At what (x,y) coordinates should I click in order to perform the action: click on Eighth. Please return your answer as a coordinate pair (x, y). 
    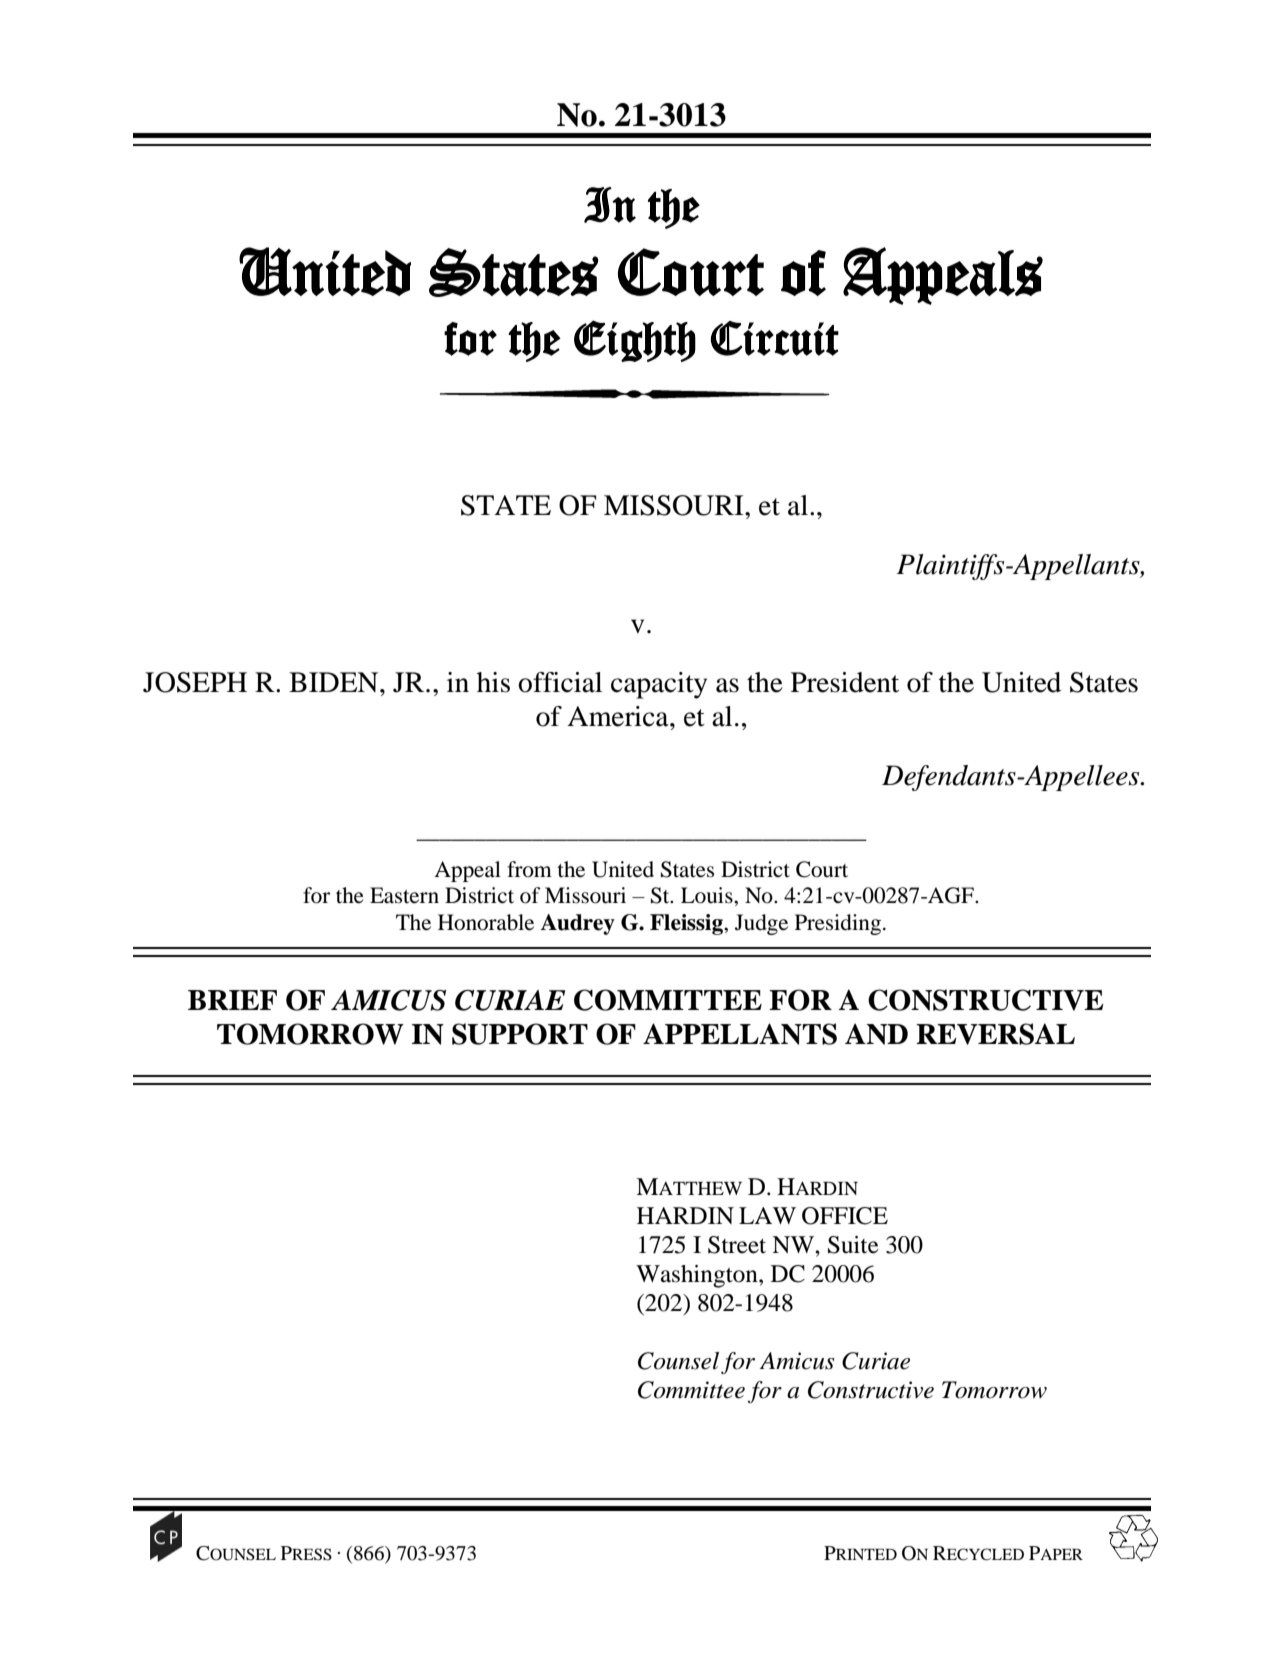
    Looking at the image, I should click on (635, 341).
